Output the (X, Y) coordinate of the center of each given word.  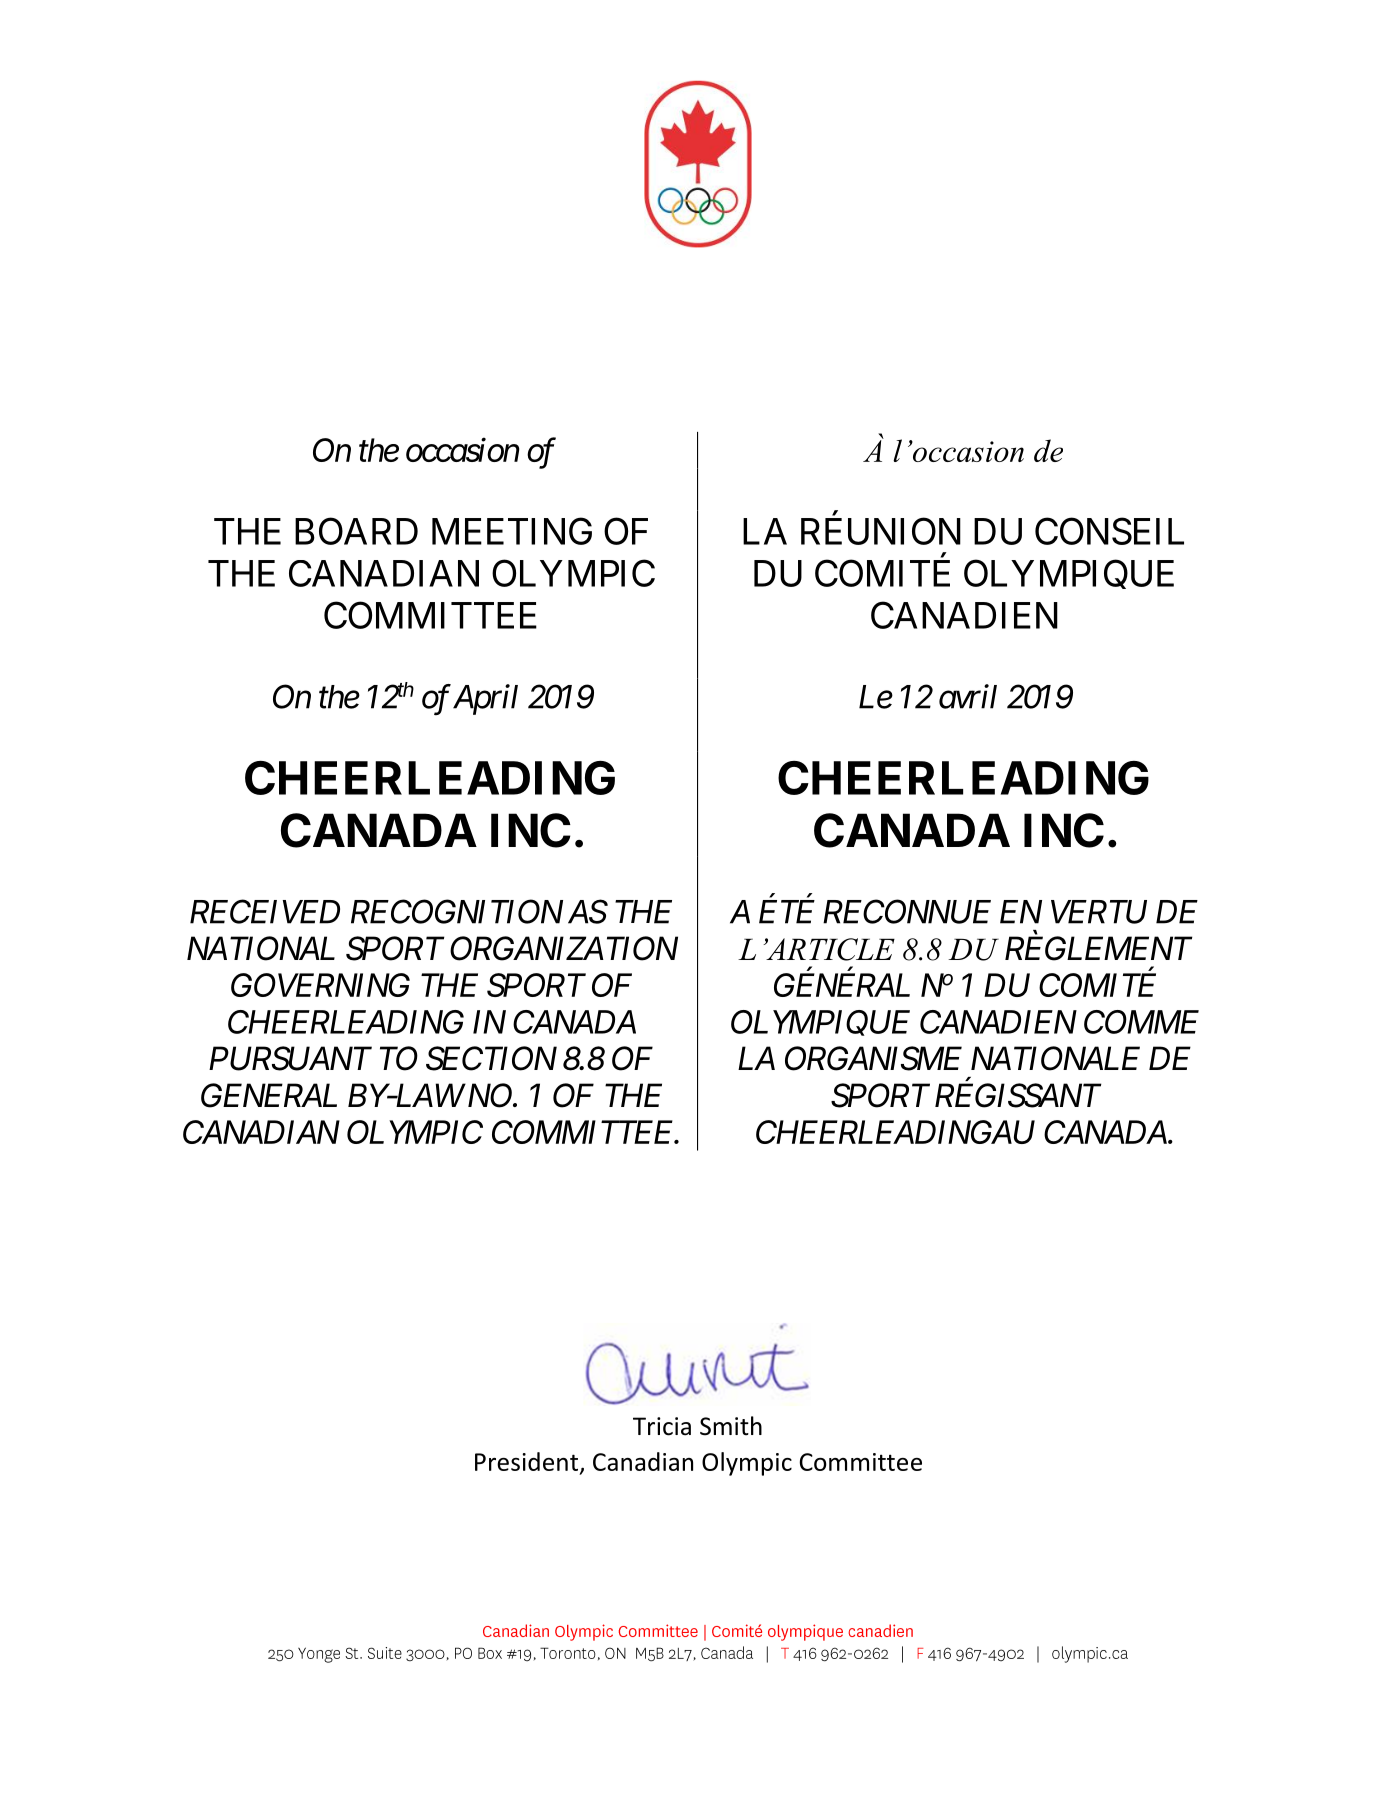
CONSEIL (1109, 531)
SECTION (491, 1058)
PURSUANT (290, 1058)
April (485, 699)
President (526, 1461)
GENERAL (269, 1095)
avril (968, 696)
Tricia (662, 1426)
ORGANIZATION (564, 948)
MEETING (512, 531)
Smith (731, 1426)
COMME (1141, 1022)
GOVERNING (320, 985)
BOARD (356, 531)
